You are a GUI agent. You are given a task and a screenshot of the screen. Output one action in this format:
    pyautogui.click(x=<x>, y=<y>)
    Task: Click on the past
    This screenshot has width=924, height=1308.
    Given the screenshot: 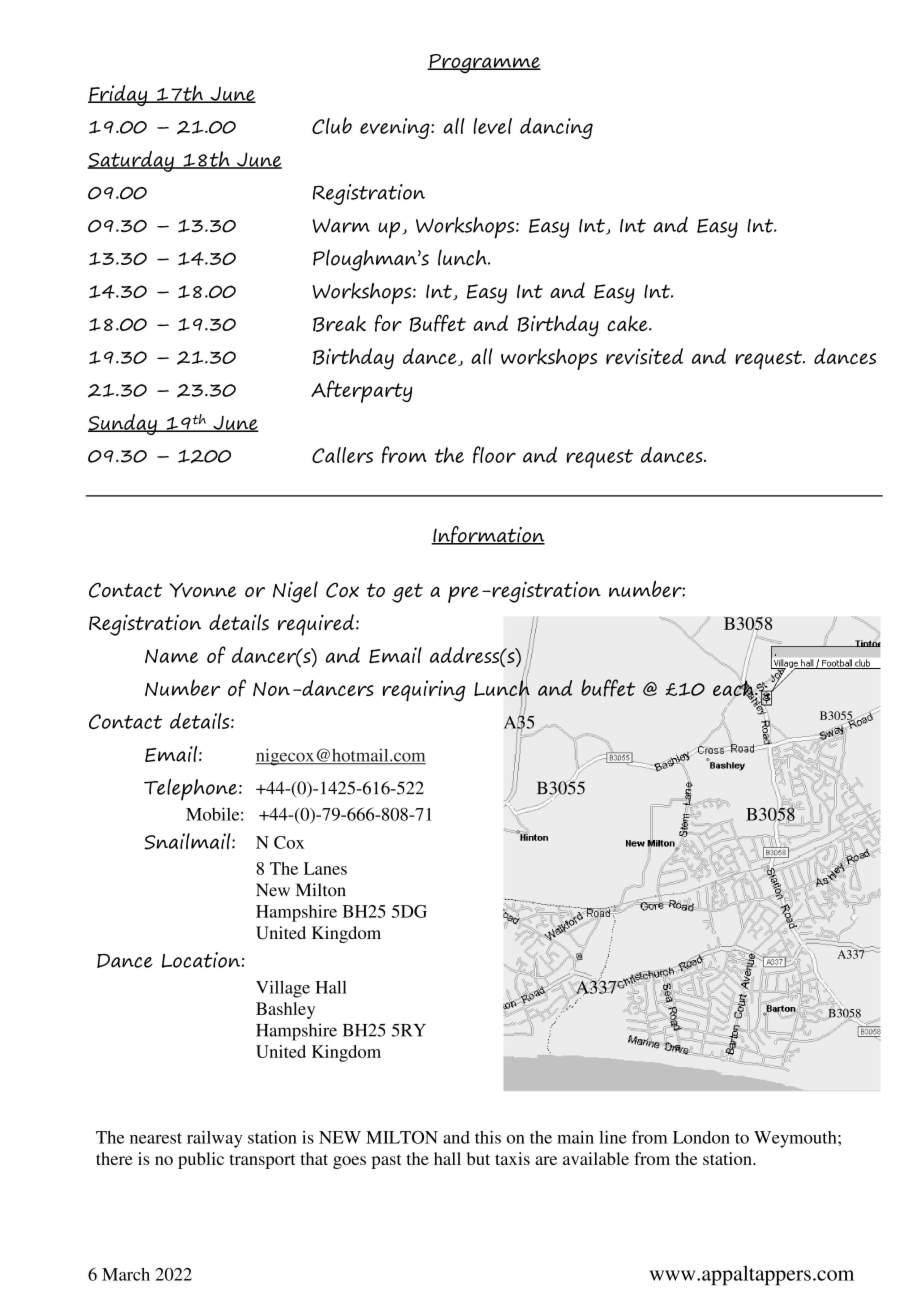 What is the action you would take?
    pyautogui.click(x=386, y=1161)
